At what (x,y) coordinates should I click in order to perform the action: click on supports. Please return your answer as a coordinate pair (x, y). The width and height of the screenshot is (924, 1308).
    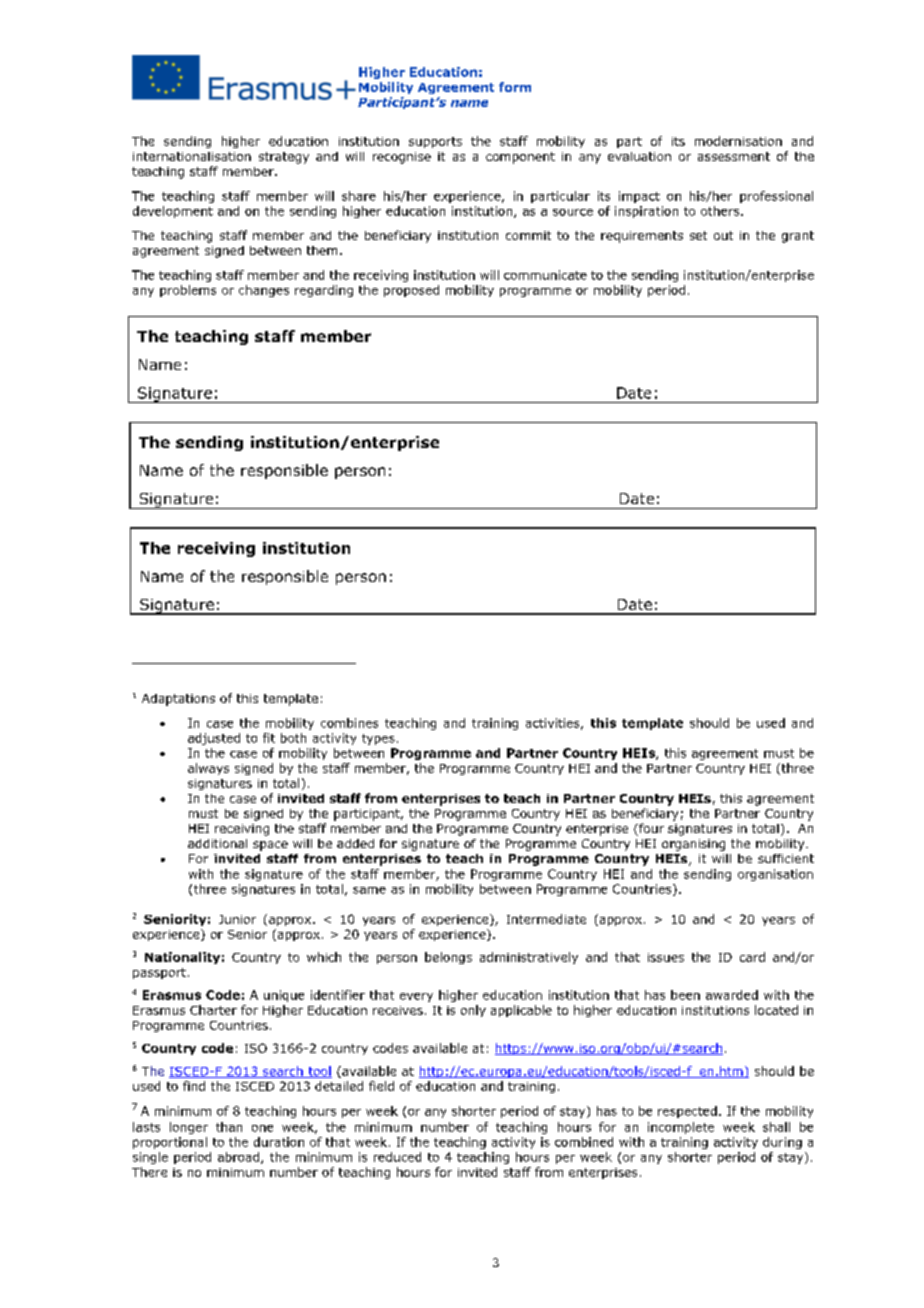
    Looking at the image, I should click on (435, 142).
